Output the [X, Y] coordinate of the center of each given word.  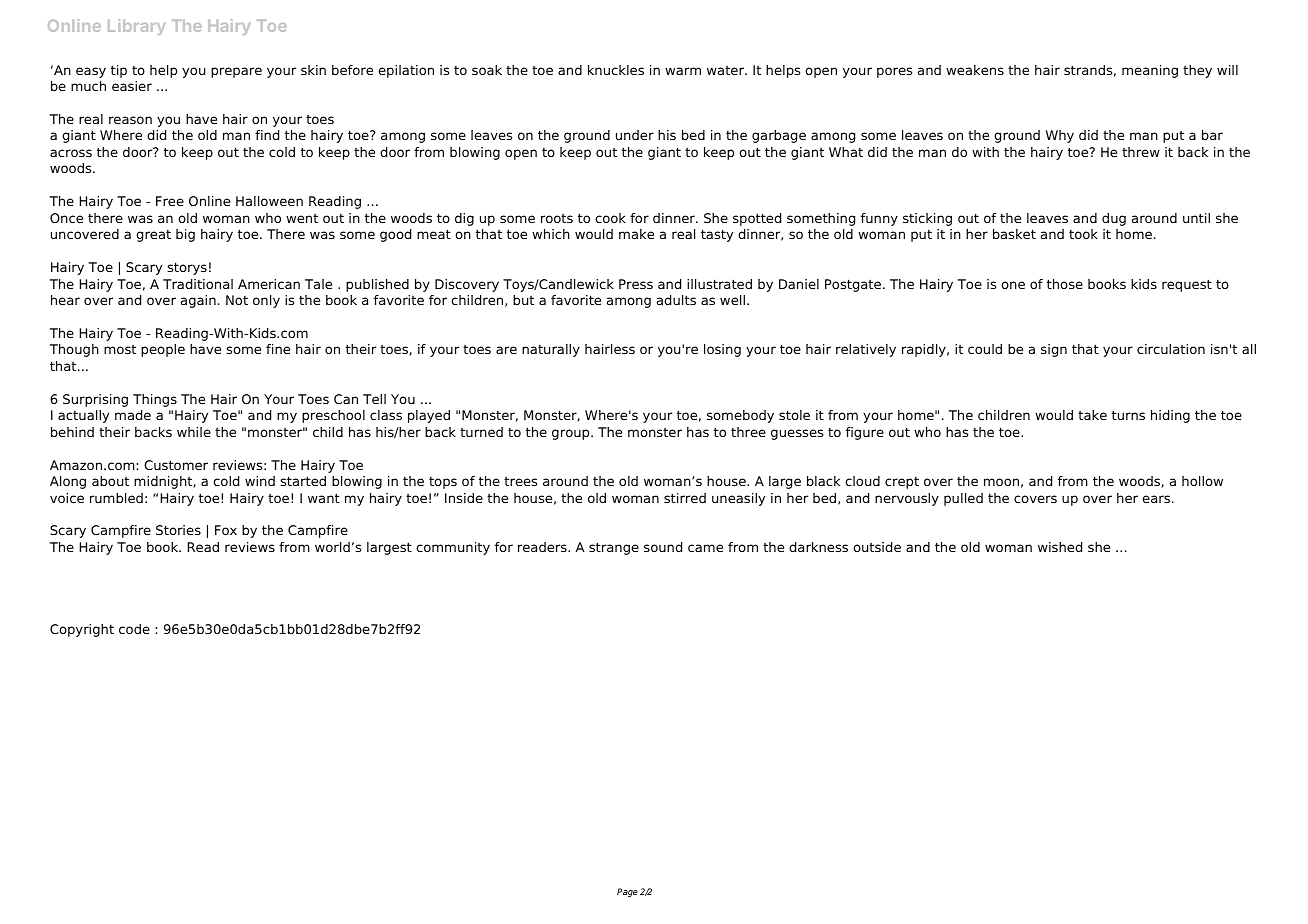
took [1083, 234]
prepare [236, 72]
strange [614, 548]
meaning [1150, 71]
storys [187, 268]
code [134, 629]
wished [1060, 547]
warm [683, 71]
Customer [176, 465]
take [1092, 415]
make [636, 234]
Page [627, 892]
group [572, 434]
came [705, 548]
